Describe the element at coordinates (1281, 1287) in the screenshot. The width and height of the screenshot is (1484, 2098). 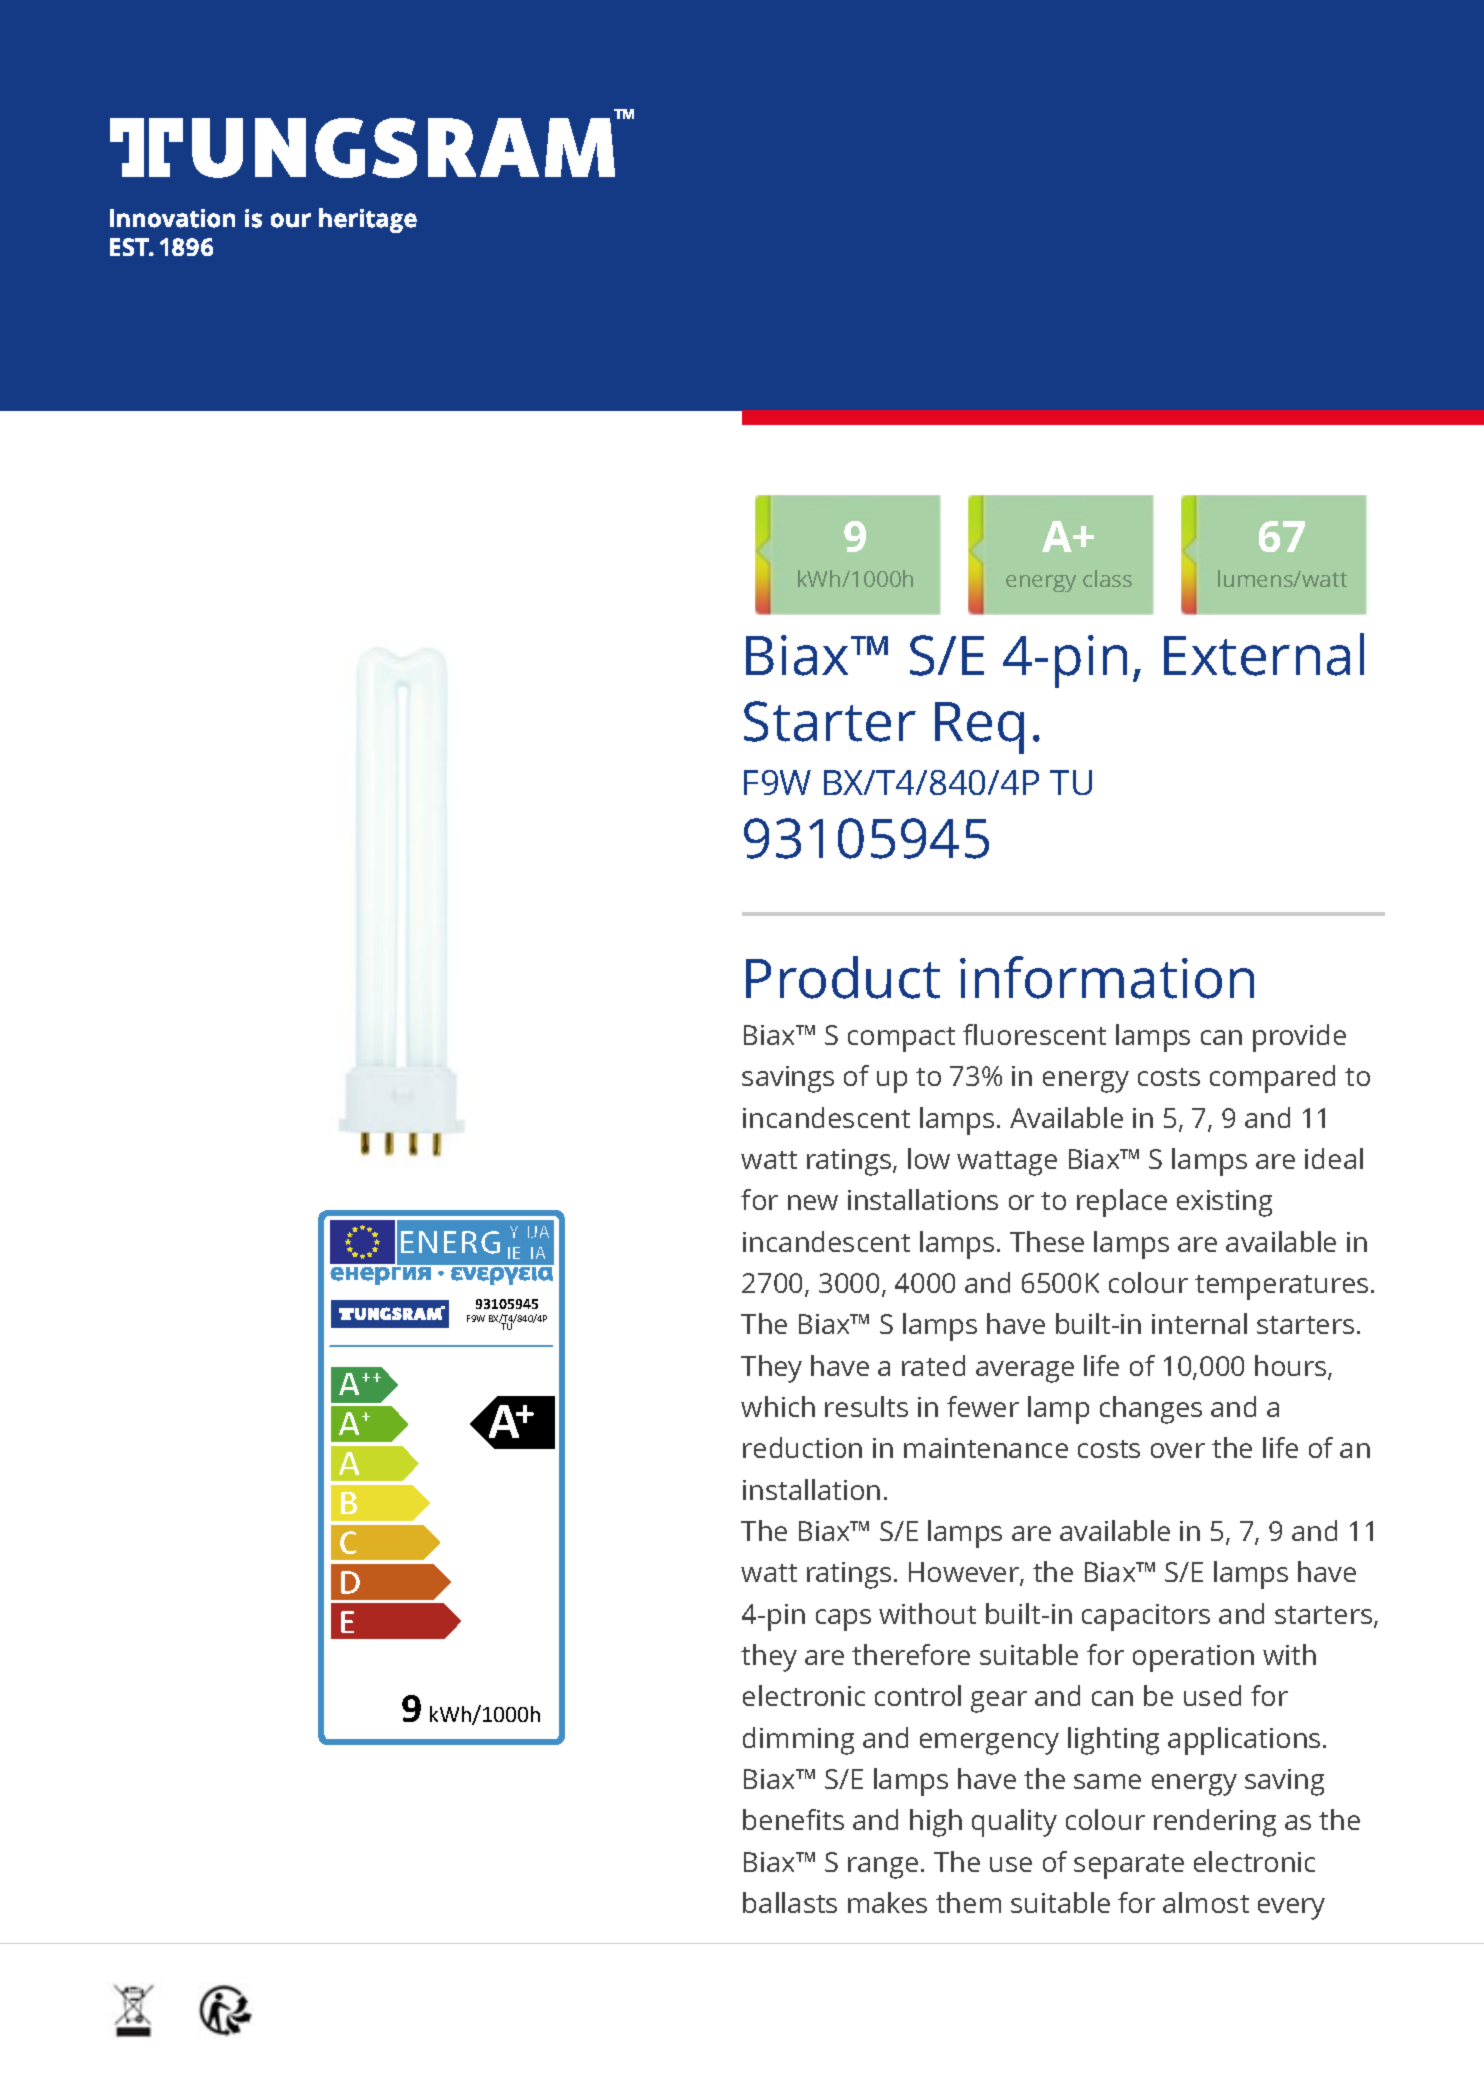
I see `temperatures` at that location.
